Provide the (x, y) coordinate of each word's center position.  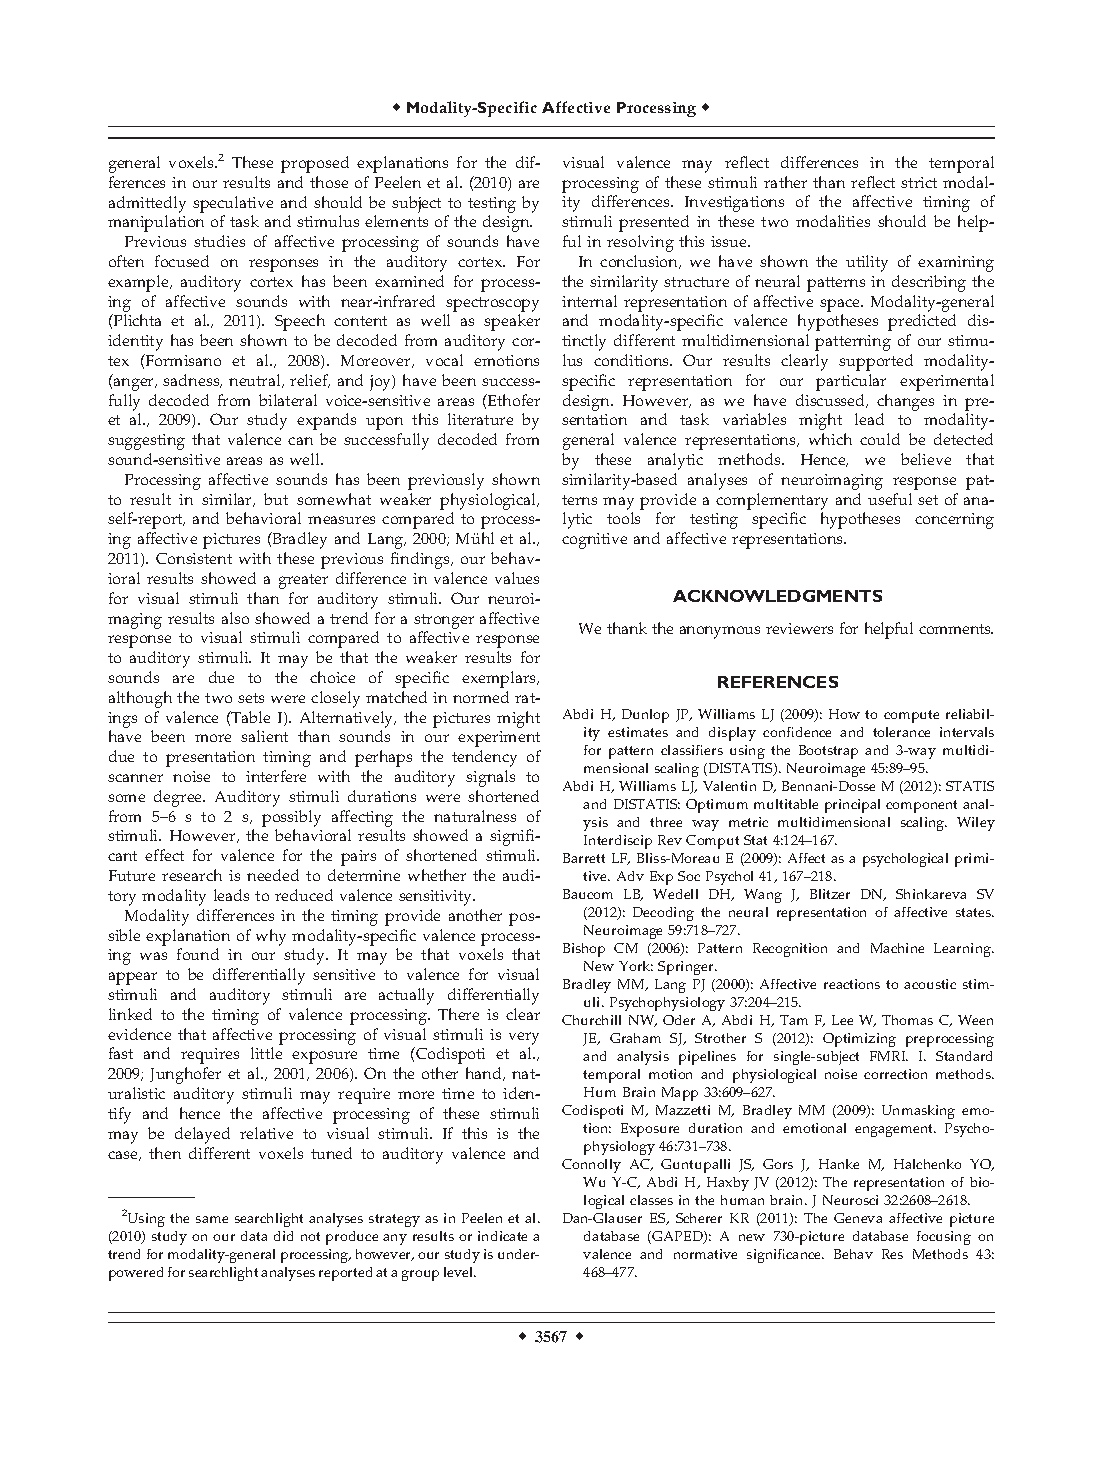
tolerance (901, 732)
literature (480, 419)
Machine (897, 948)
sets (251, 698)
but (276, 499)
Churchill (591, 1020)
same (212, 1219)
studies (219, 241)
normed (481, 697)
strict (919, 182)
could (880, 439)
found (198, 954)
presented (654, 223)
